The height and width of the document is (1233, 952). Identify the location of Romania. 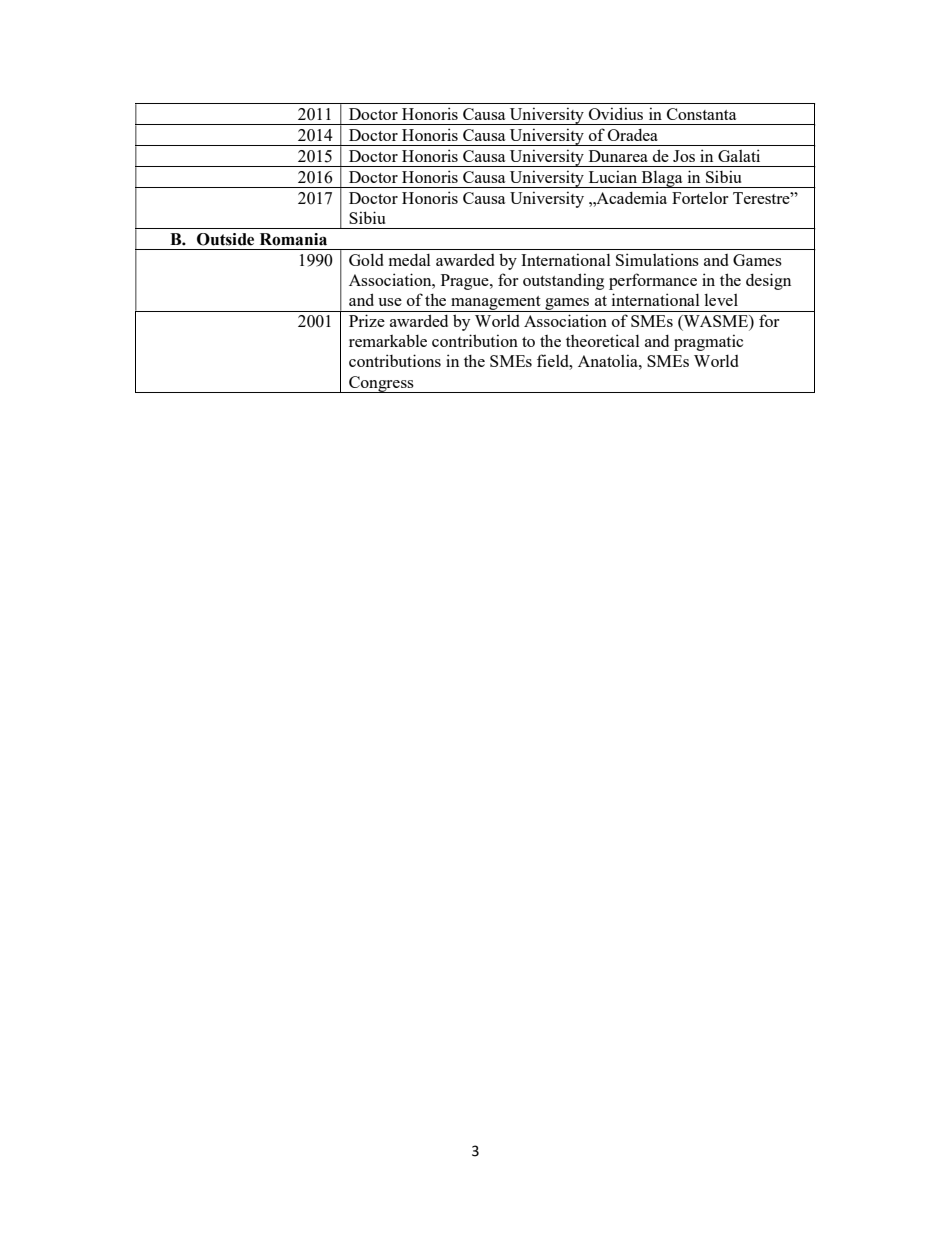
(293, 239).
